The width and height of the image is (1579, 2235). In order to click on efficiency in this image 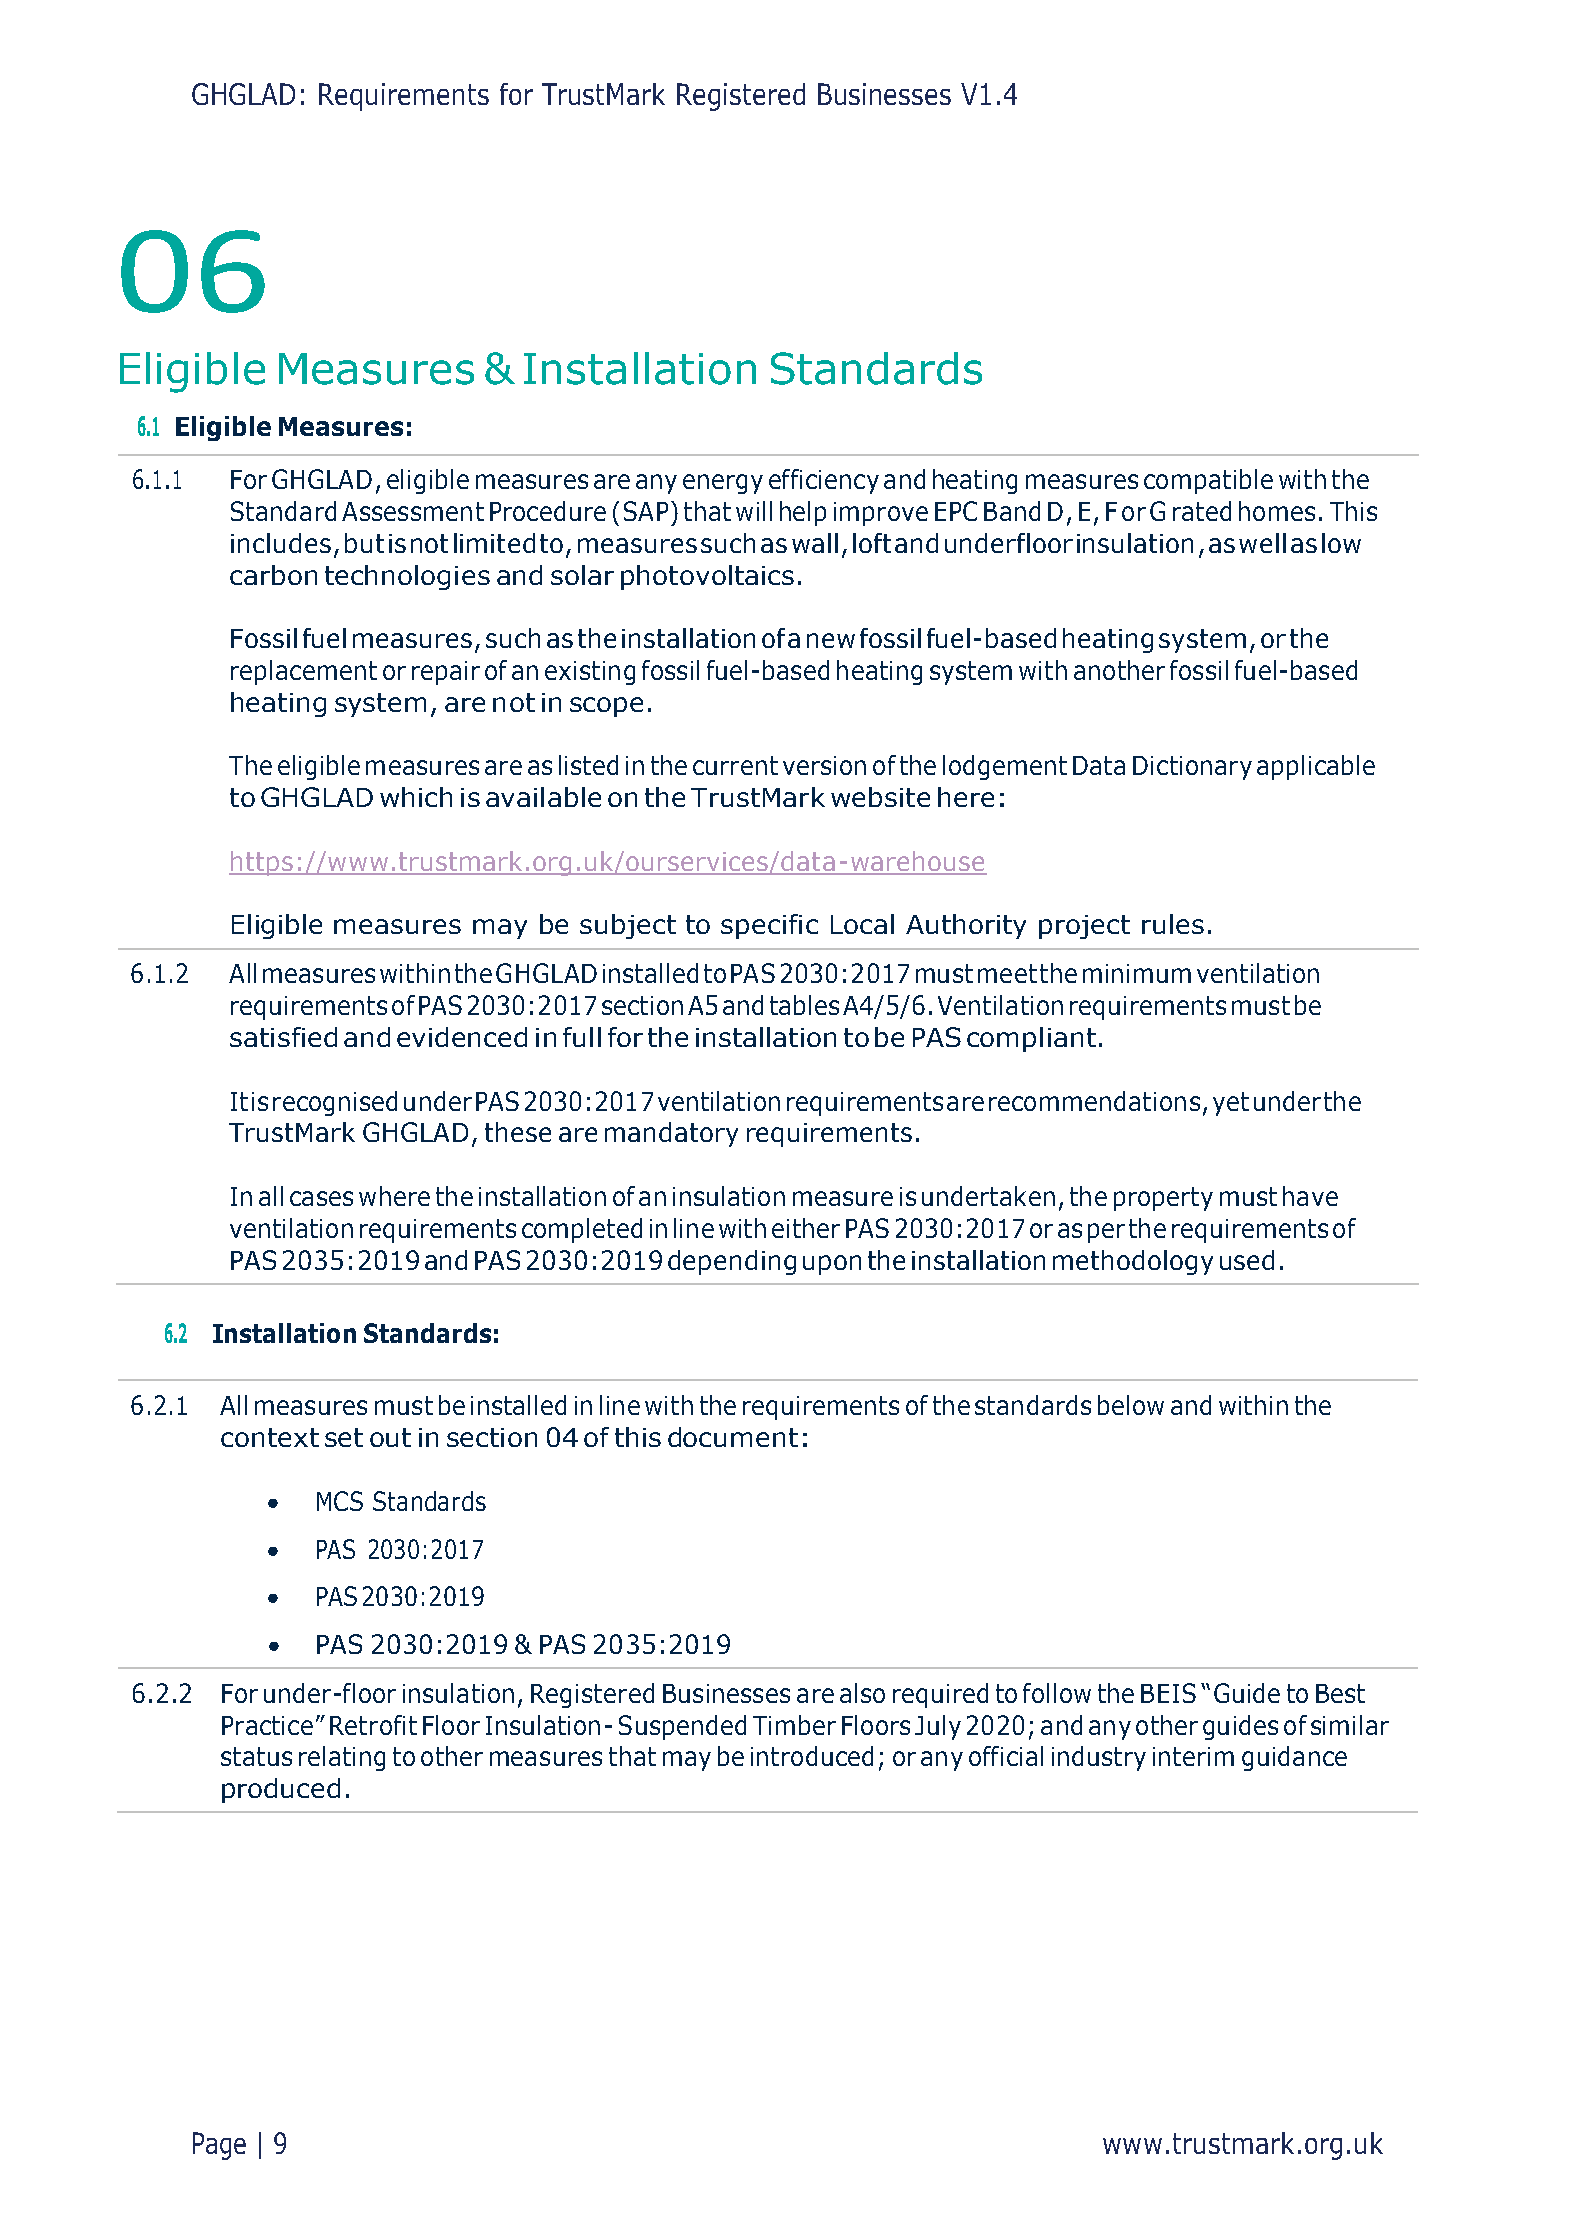, I will do `click(824, 481)`.
